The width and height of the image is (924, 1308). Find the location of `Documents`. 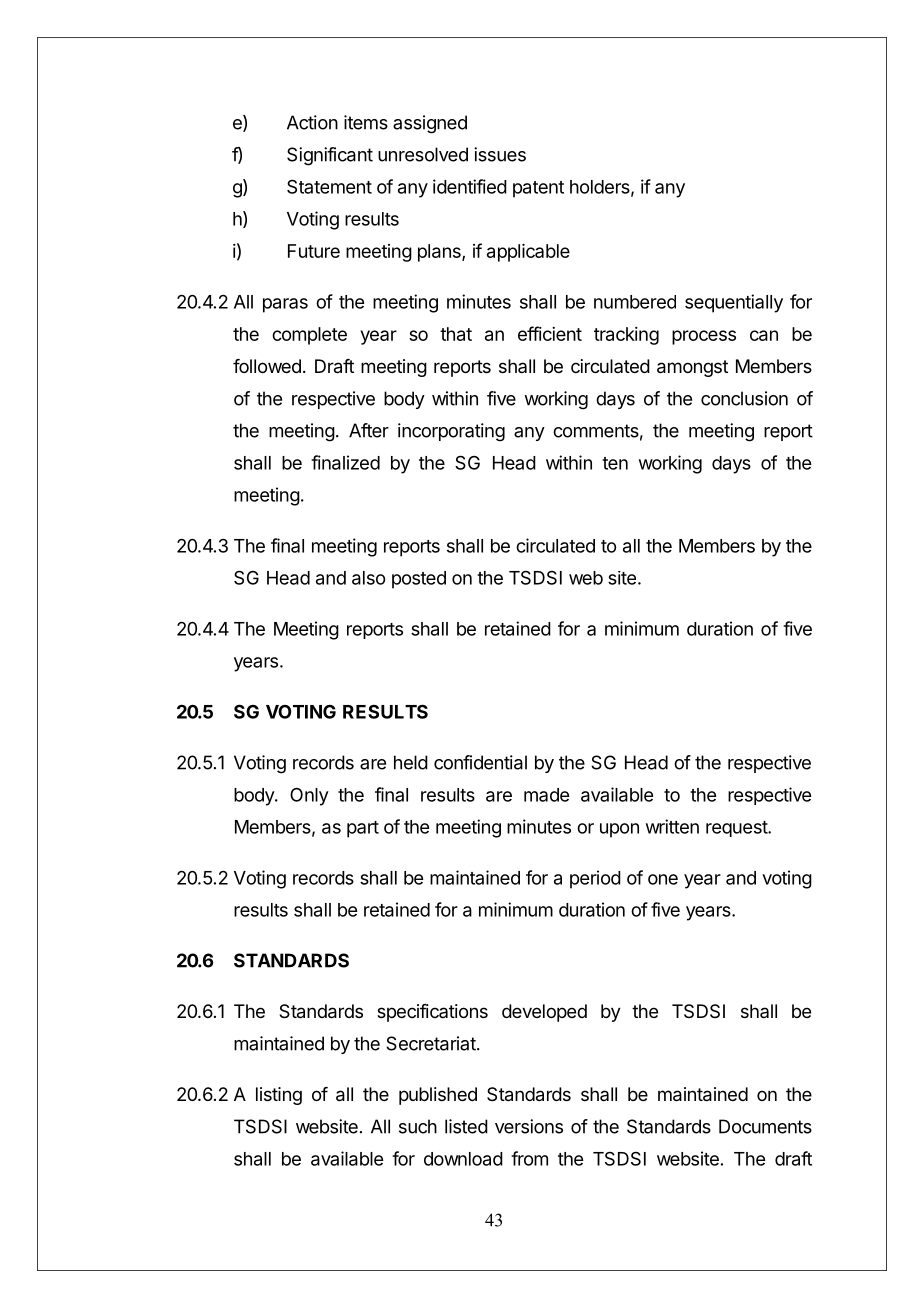

Documents is located at coordinates (765, 1126).
